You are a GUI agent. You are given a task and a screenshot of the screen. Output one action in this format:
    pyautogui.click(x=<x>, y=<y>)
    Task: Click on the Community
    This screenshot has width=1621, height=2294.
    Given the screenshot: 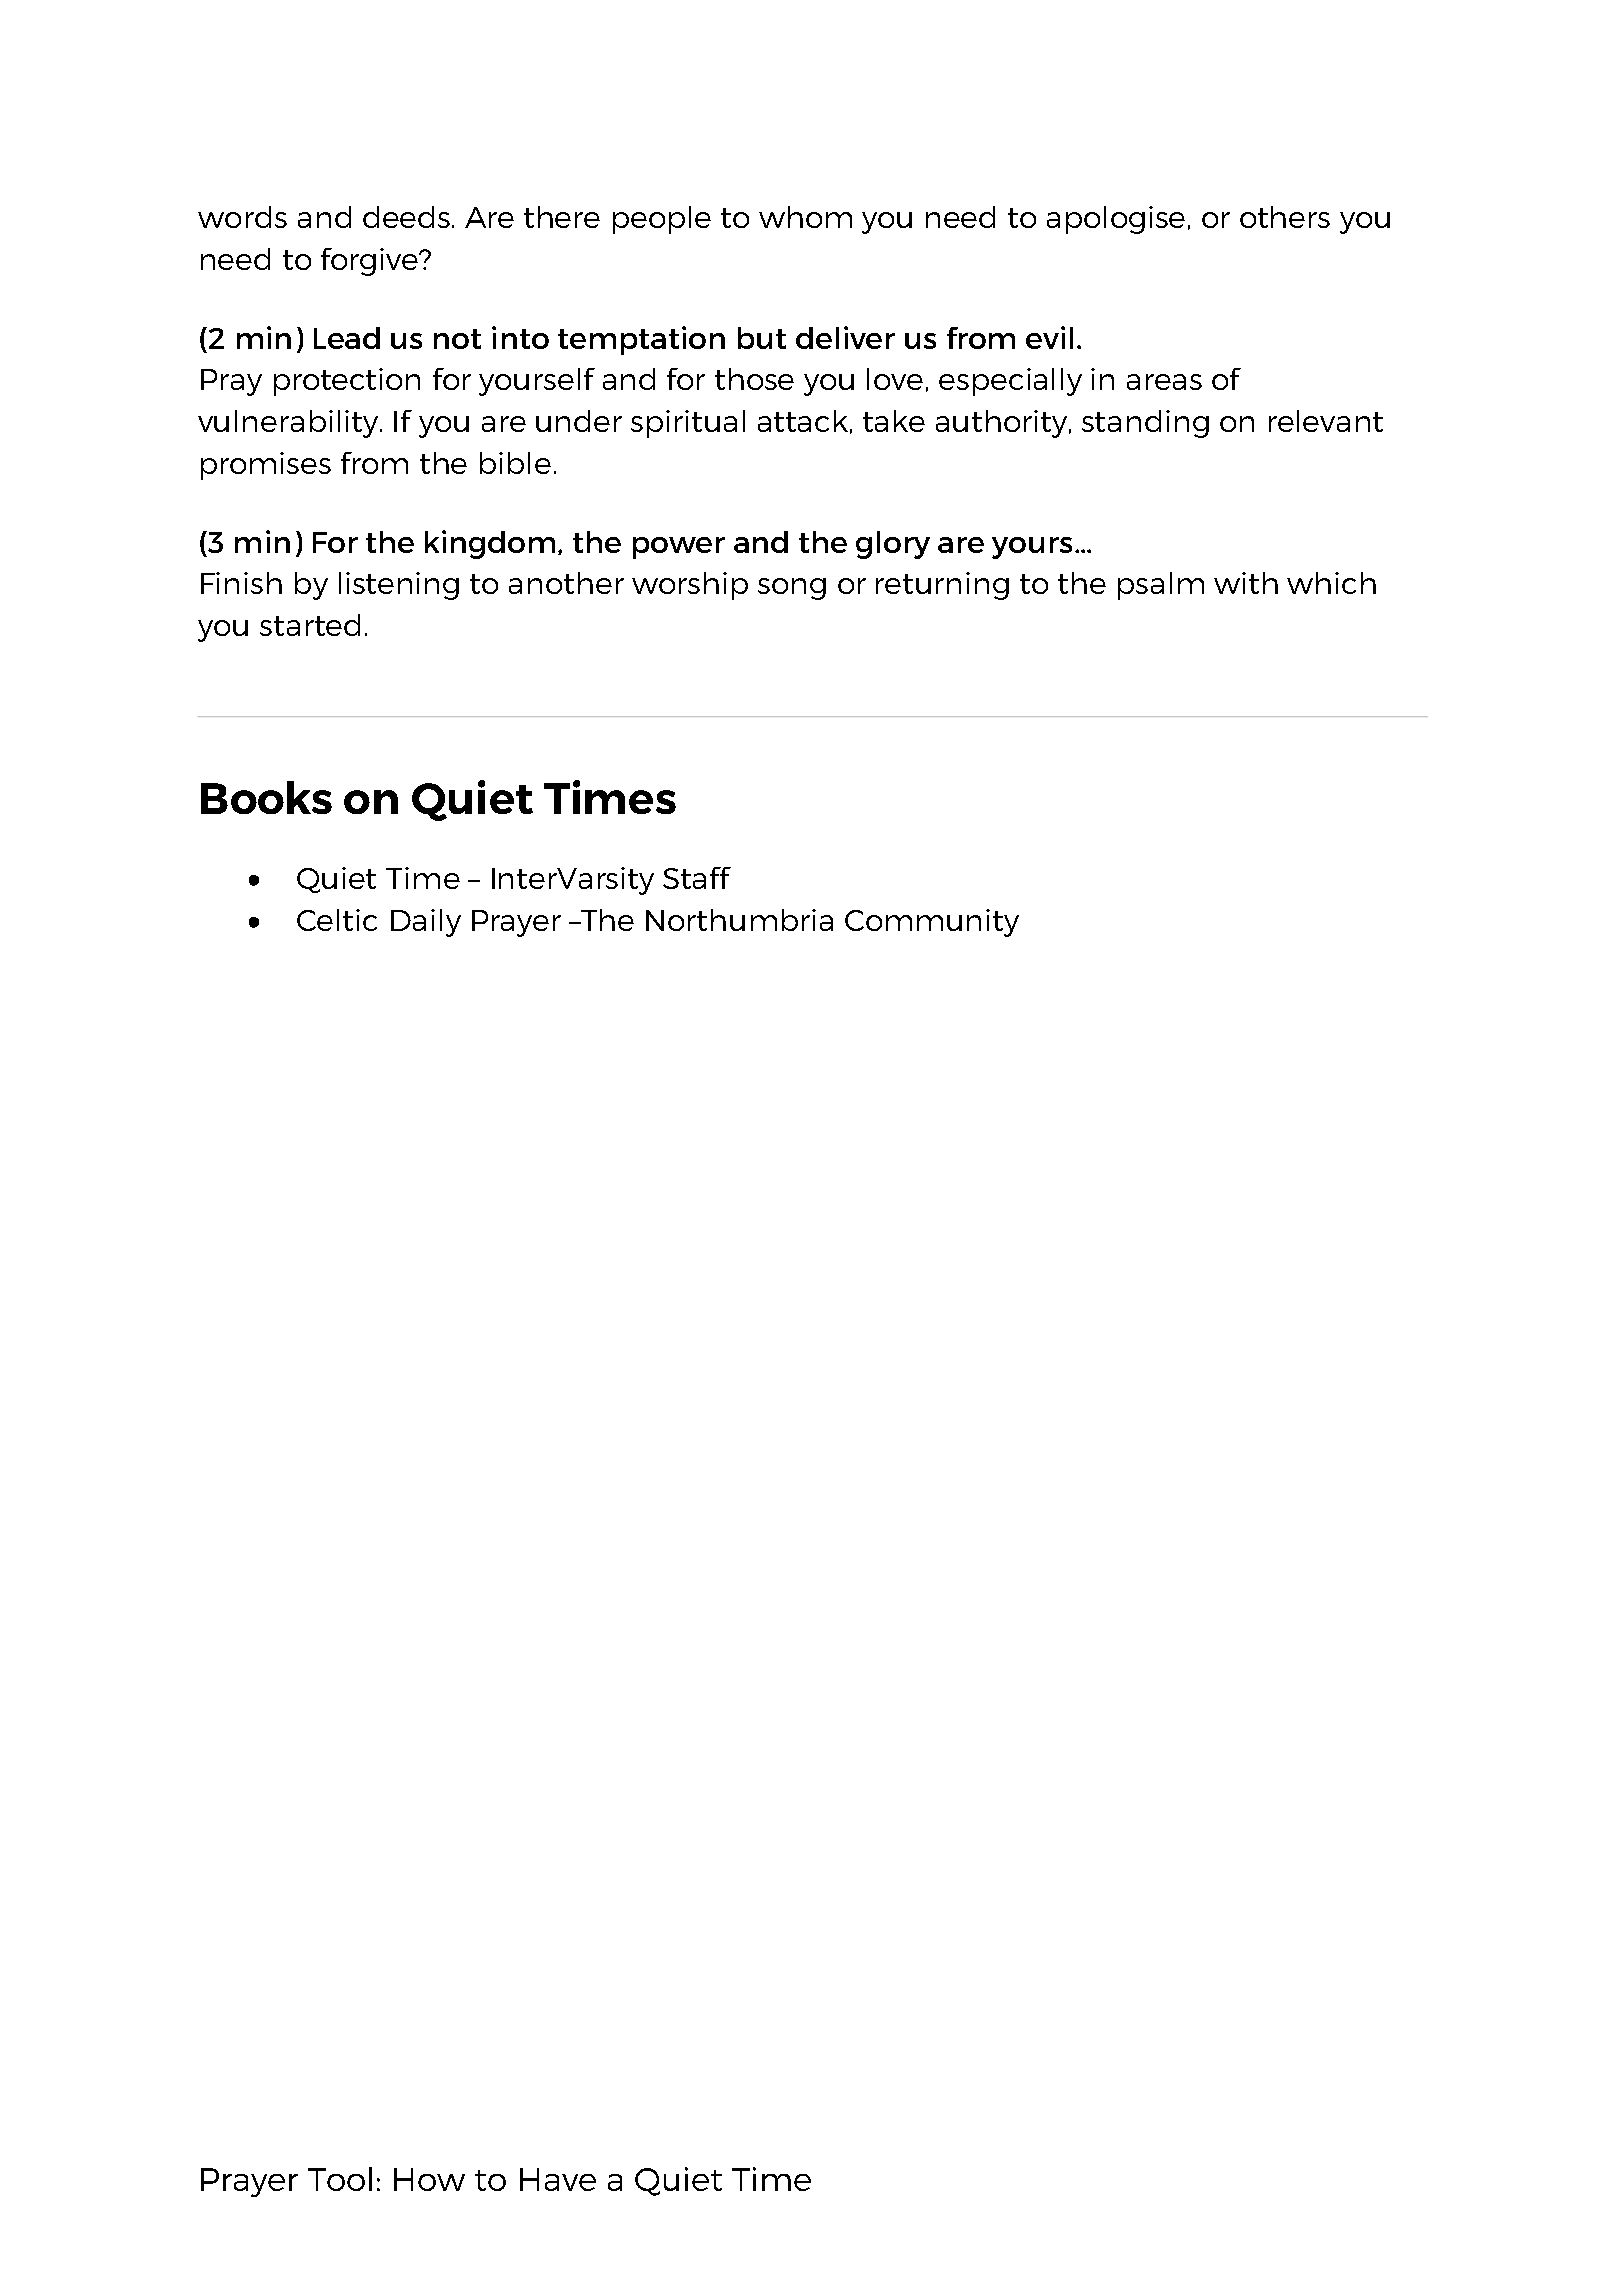 What is the action you would take?
    pyautogui.click(x=932, y=923)
